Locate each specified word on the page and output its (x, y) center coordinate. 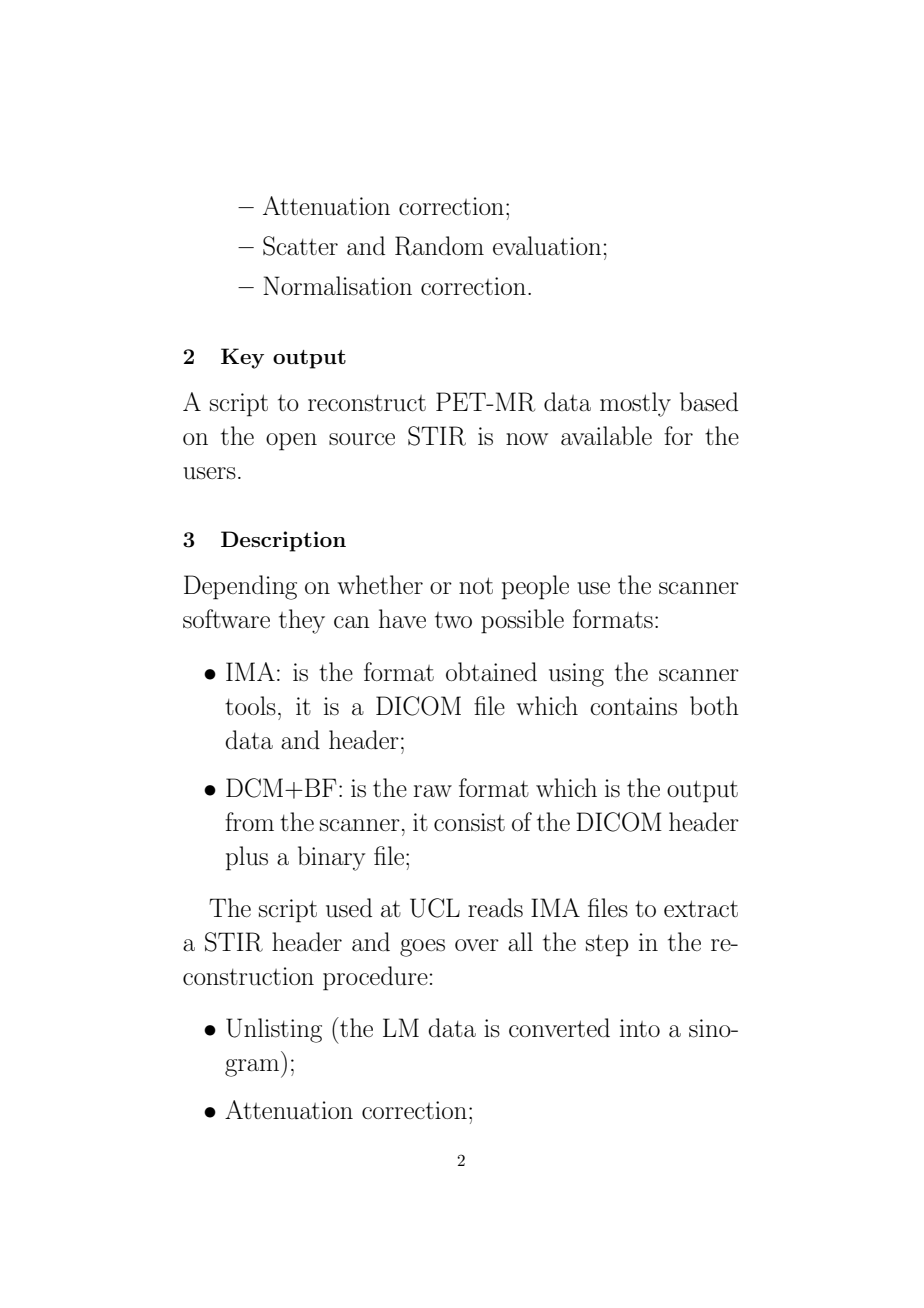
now (527, 439)
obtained (491, 672)
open (291, 442)
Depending (240, 587)
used (349, 908)
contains (633, 706)
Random (439, 246)
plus (247, 858)
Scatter (300, 246)
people (535, 587)
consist (469, 822)
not (476, 585)
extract (701, 908)
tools (250, 706)
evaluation (547, 246)
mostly (635, 404)
